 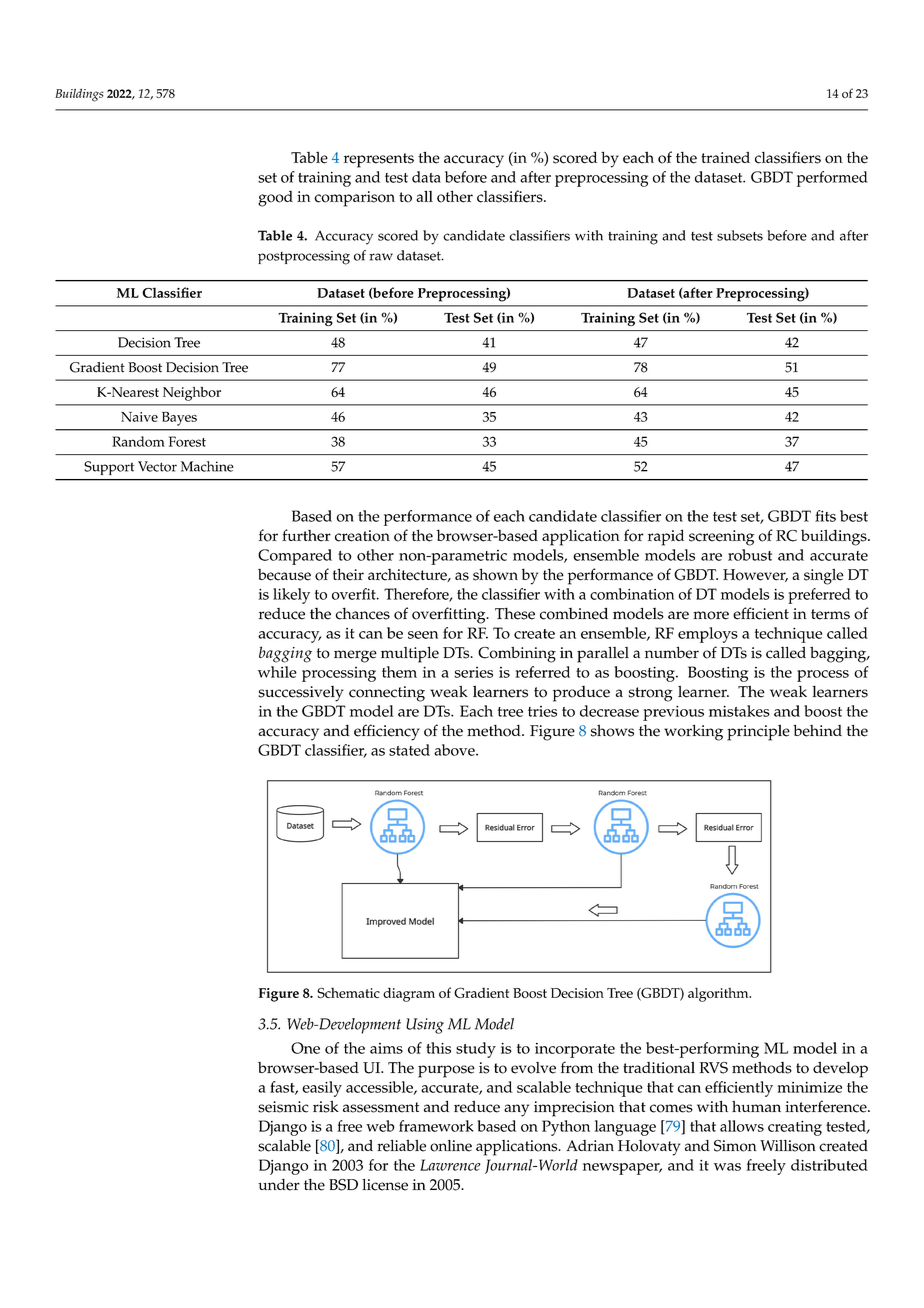 I want to click on represents, so click(x=379, y=160).
